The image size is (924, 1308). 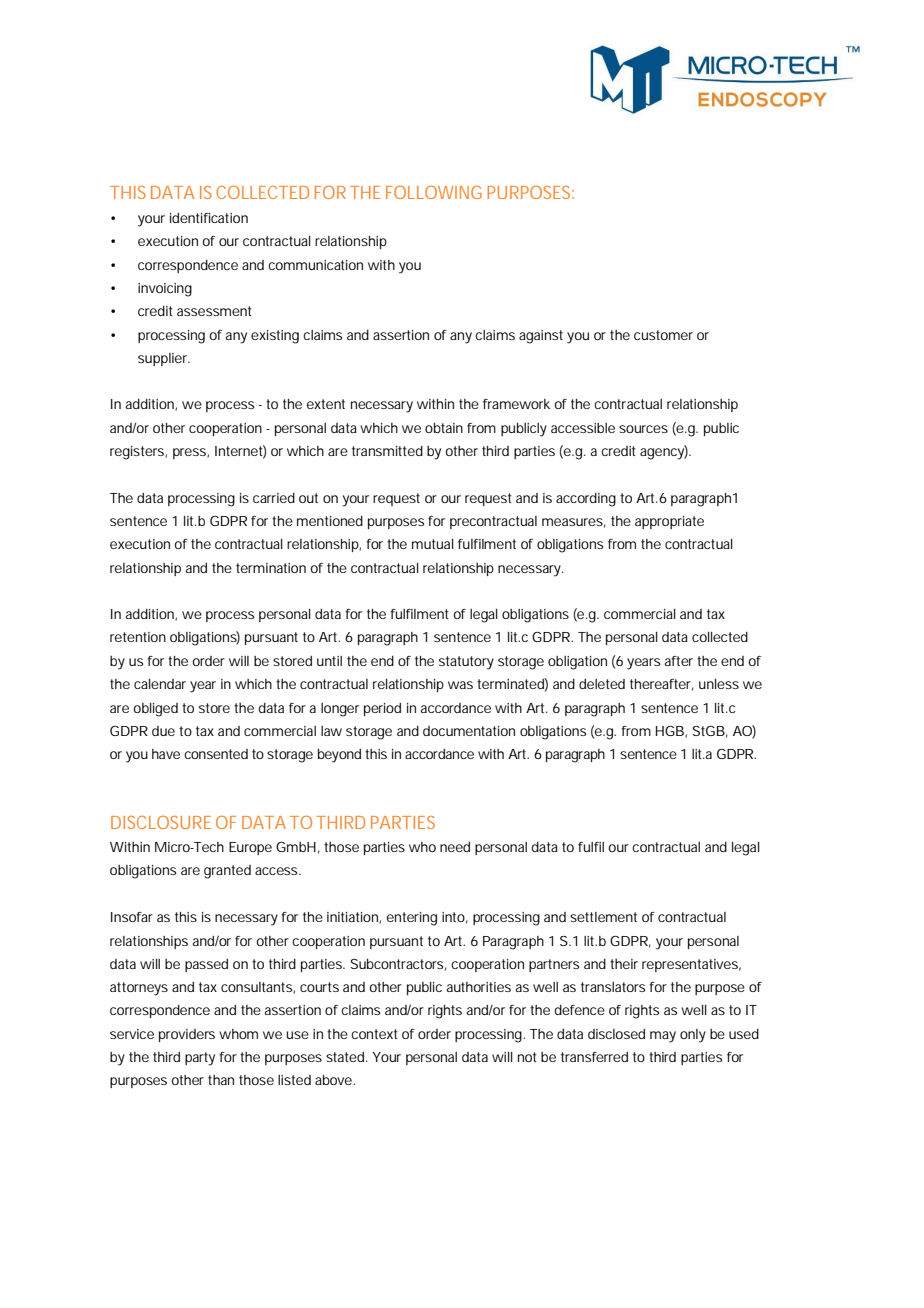 I want to click on FOLLOWING, so click(x=434, y=192).
